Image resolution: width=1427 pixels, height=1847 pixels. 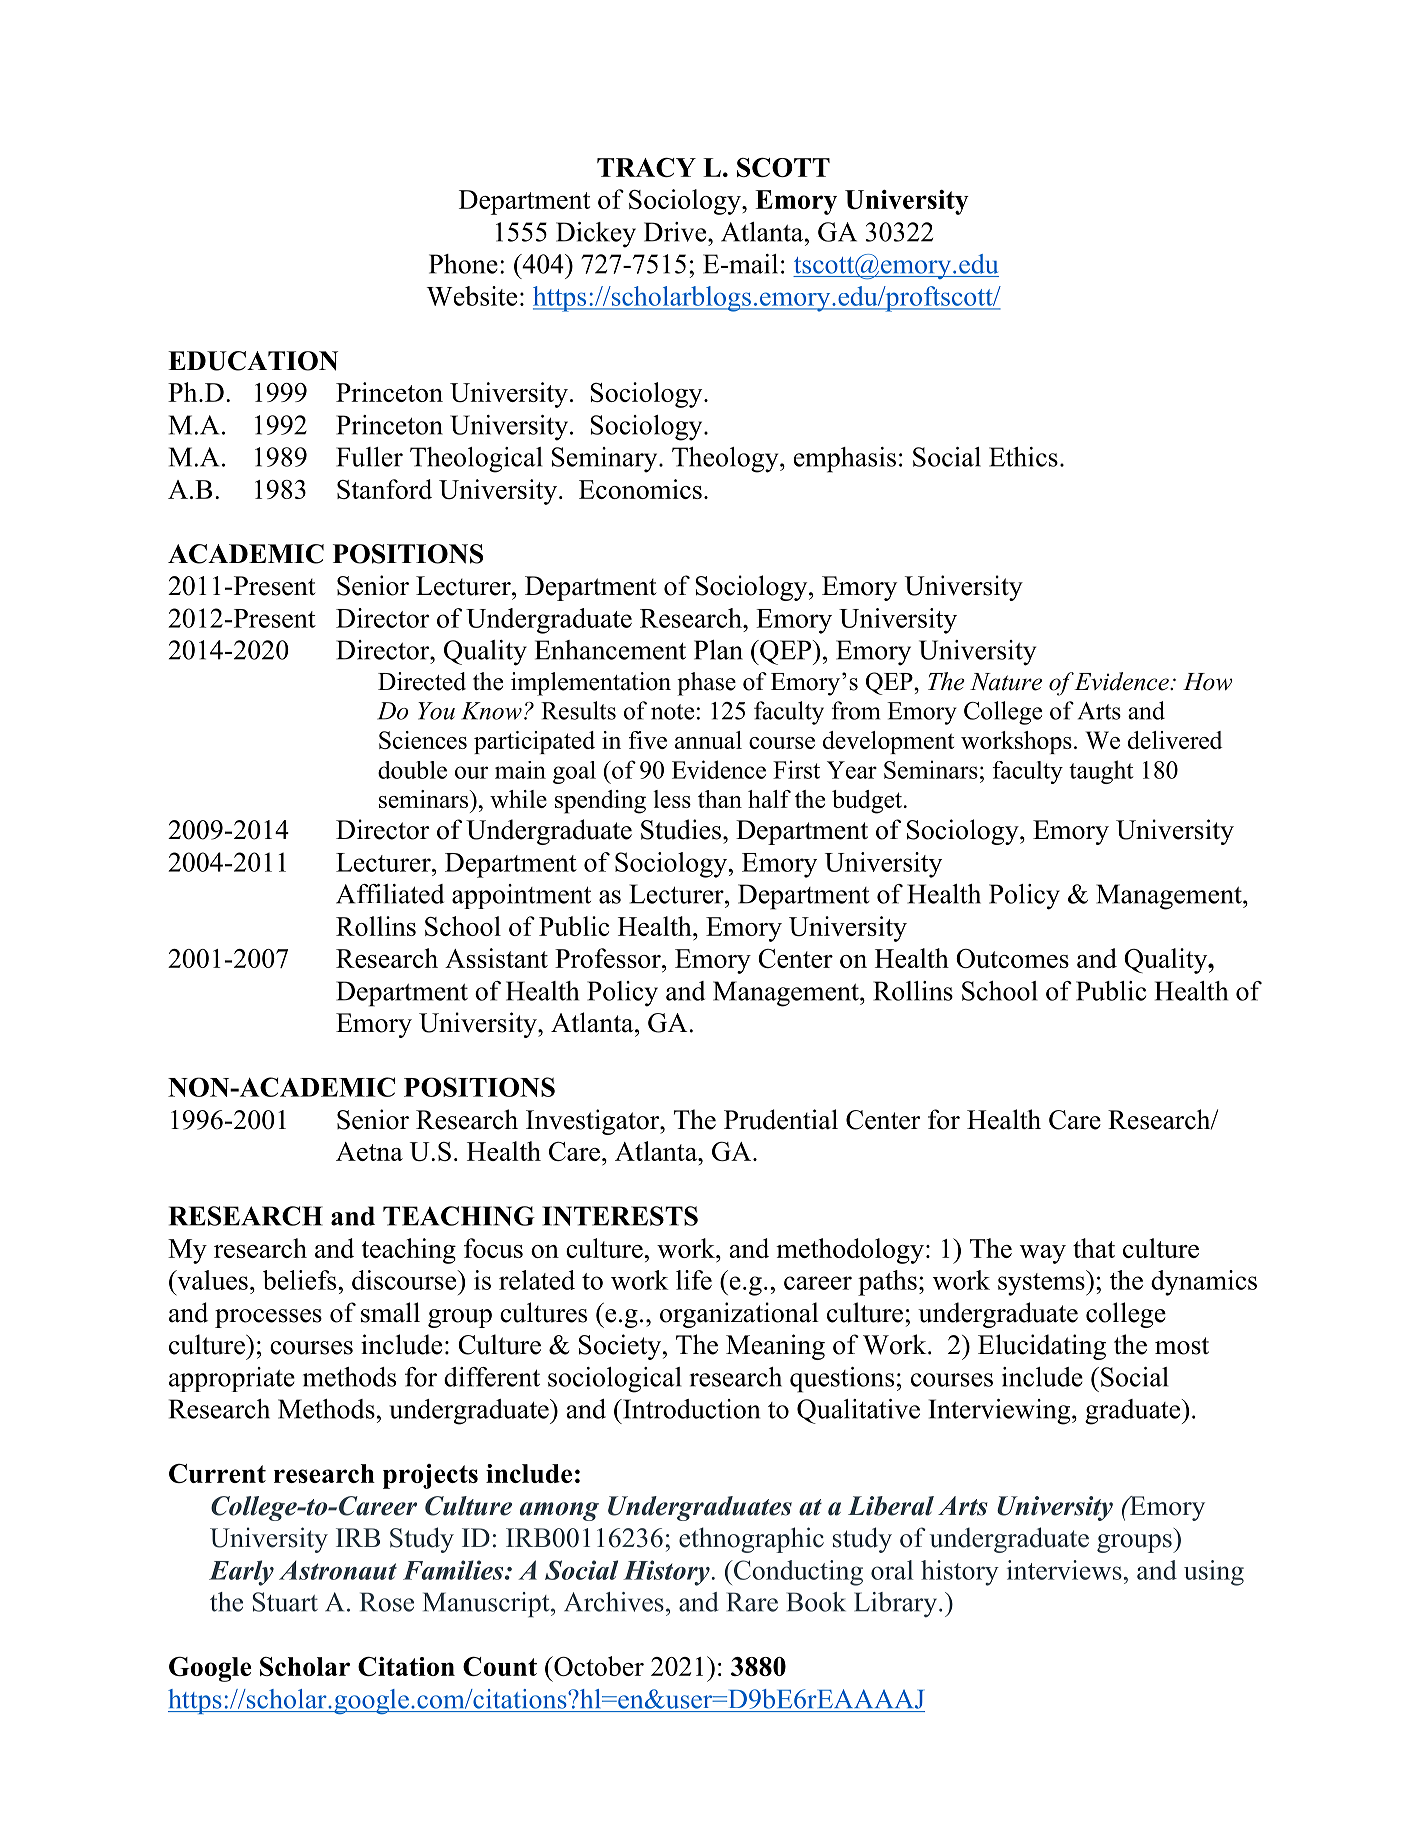 What do you see at coordinates (781, 1119) in the image?
I see `Prudential` at bounding box center [781, 1119].
